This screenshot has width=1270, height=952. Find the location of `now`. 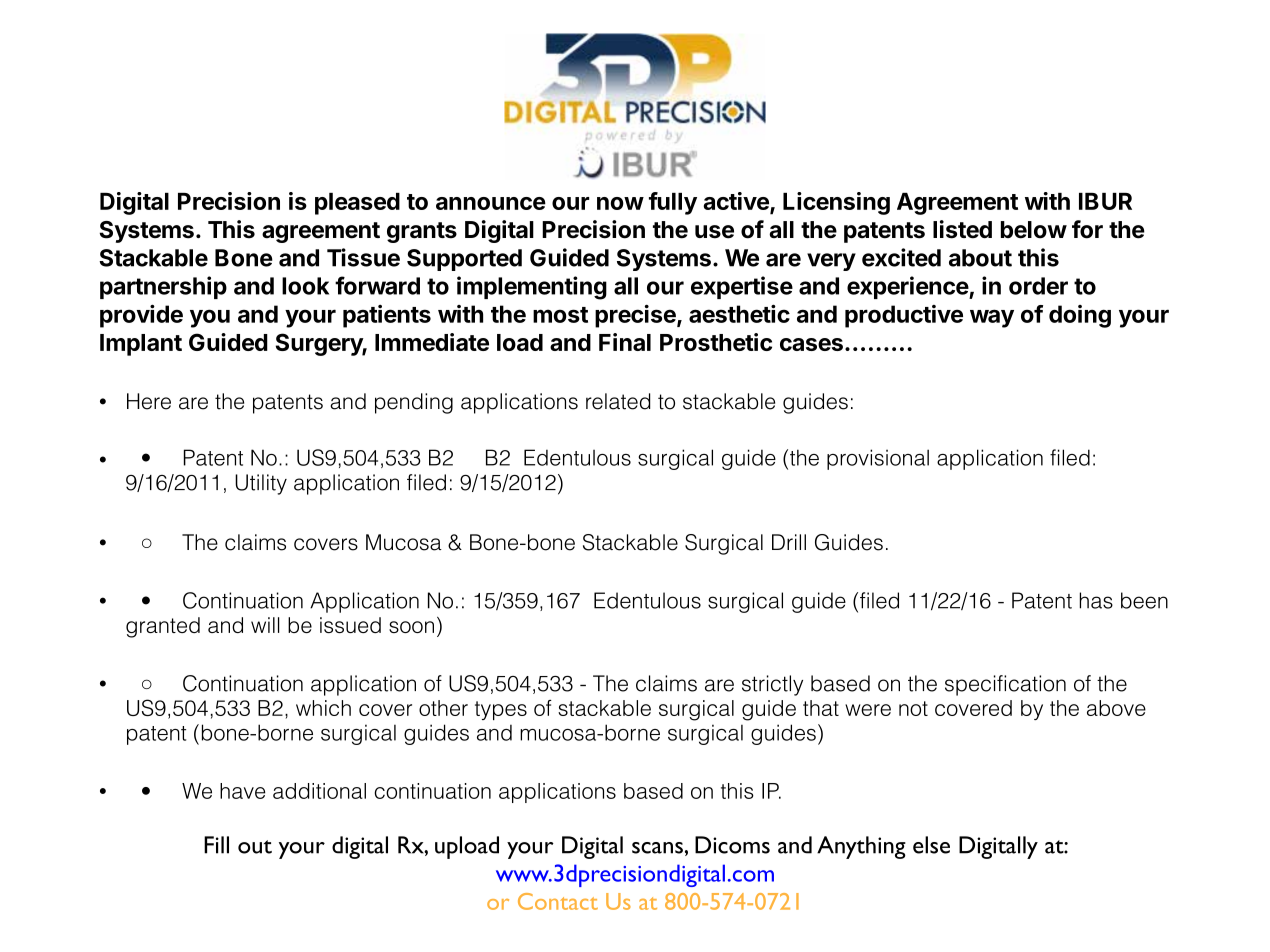

now is located at coordinates (620, 203).
